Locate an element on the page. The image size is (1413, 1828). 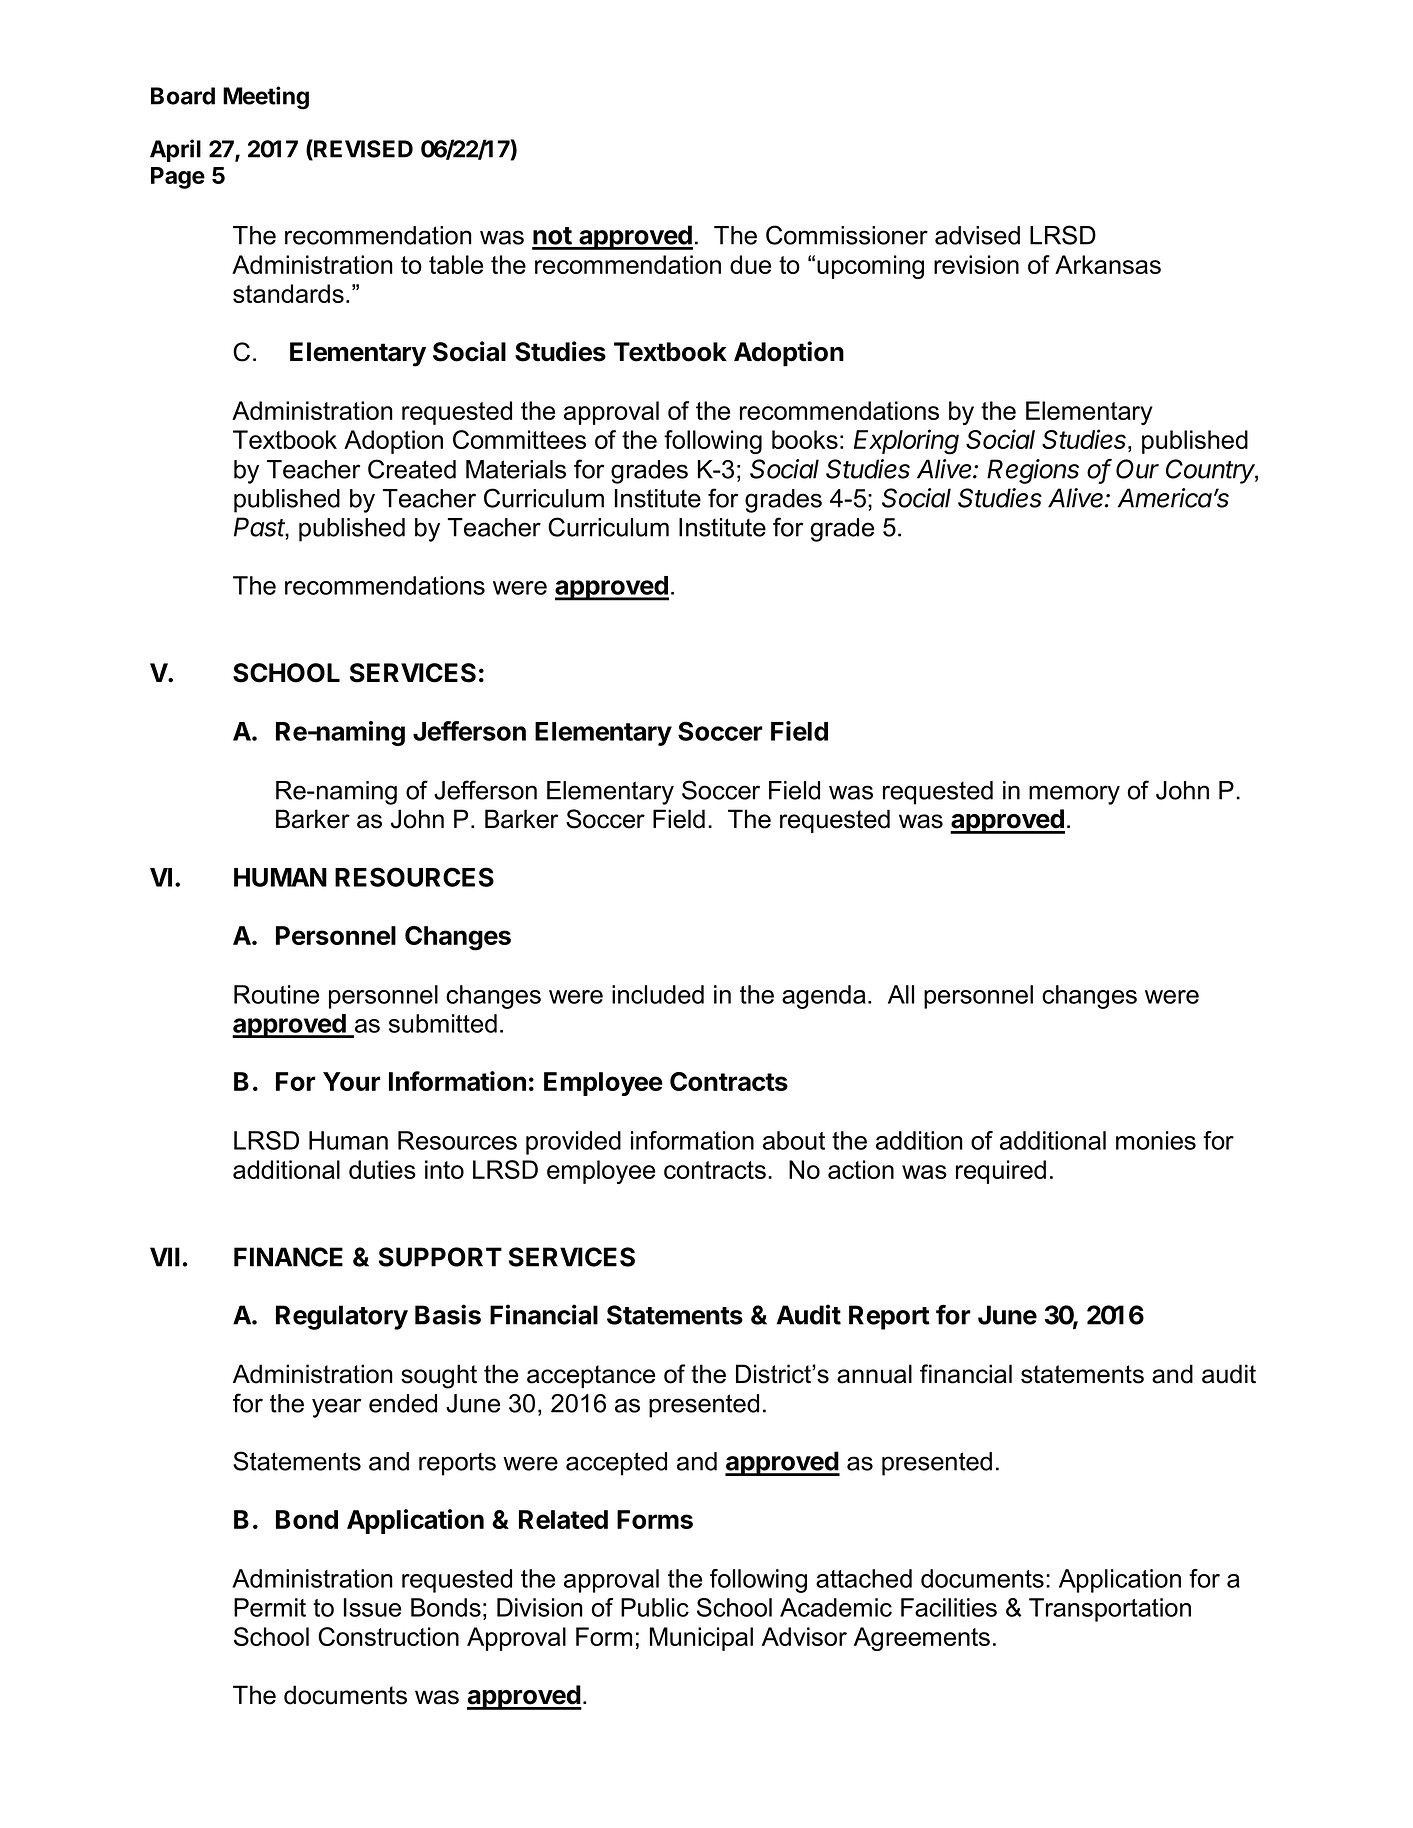
provided is located at coordinates (573, 1143).
